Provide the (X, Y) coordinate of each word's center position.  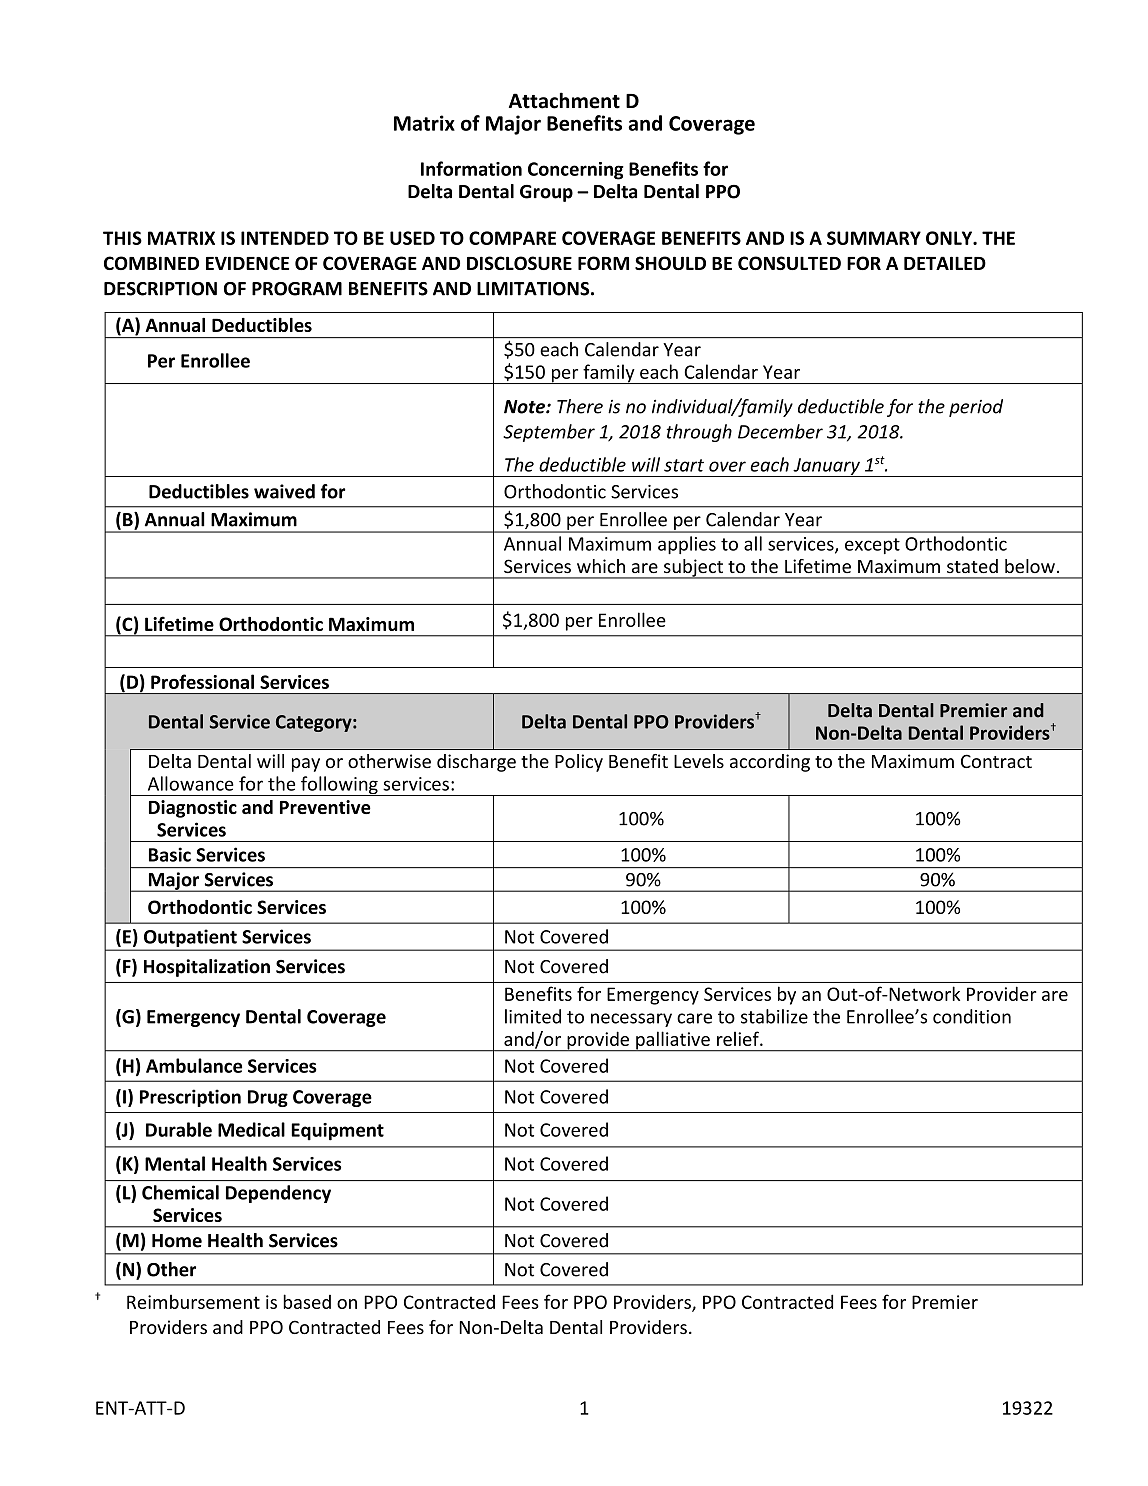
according (770, 763)
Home (177, 1241)
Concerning (576, 171)
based (307, 1301)
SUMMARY (874, 238)
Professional (202, 681)
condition (972, 1016)
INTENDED (285, 238)
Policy (579, 763)
